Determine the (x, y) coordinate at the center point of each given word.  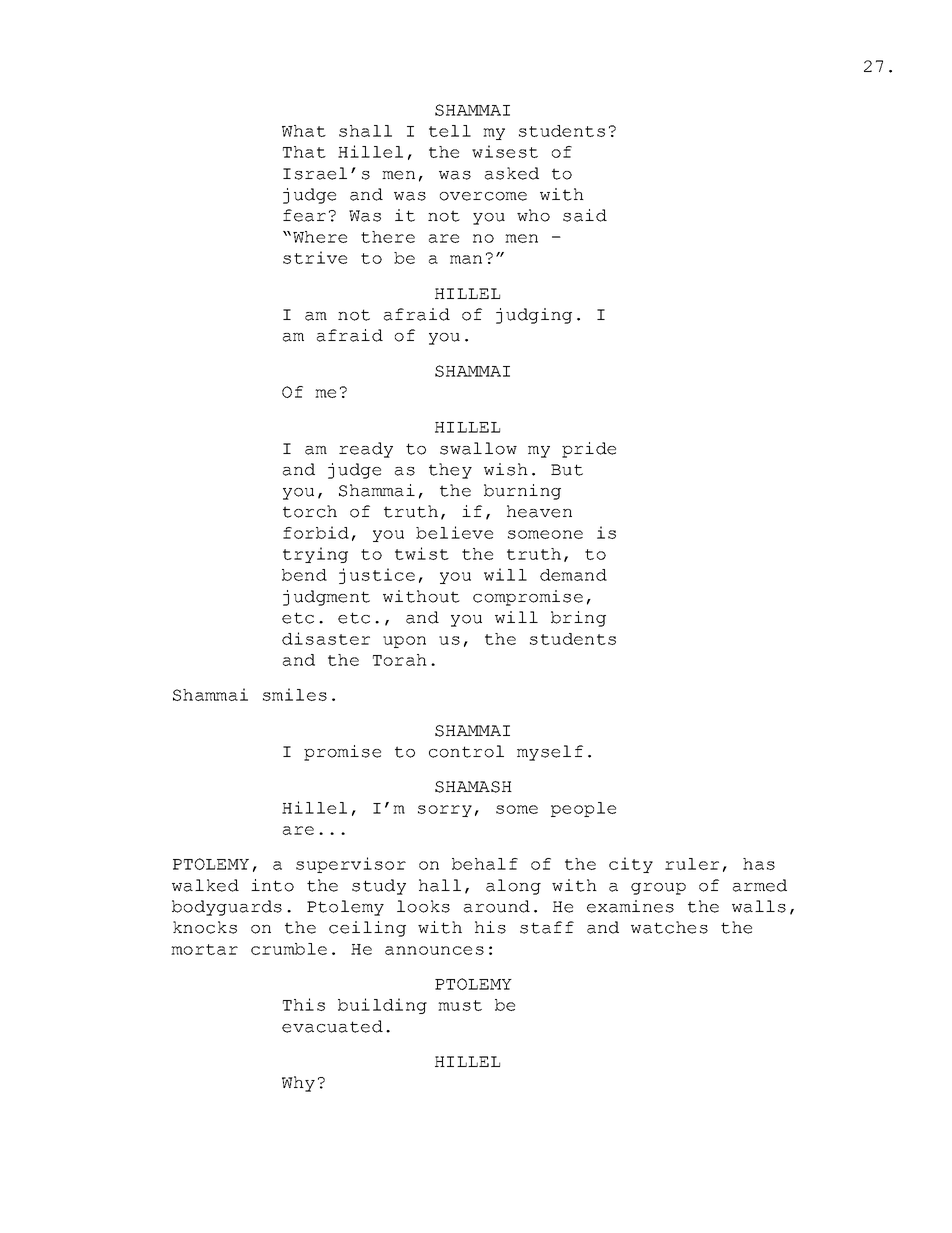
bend (304, 575)
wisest (505, 151)
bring (578, 619)
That (304, 152)
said (585, 215)
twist (422, 553)
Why (298, 1084)
